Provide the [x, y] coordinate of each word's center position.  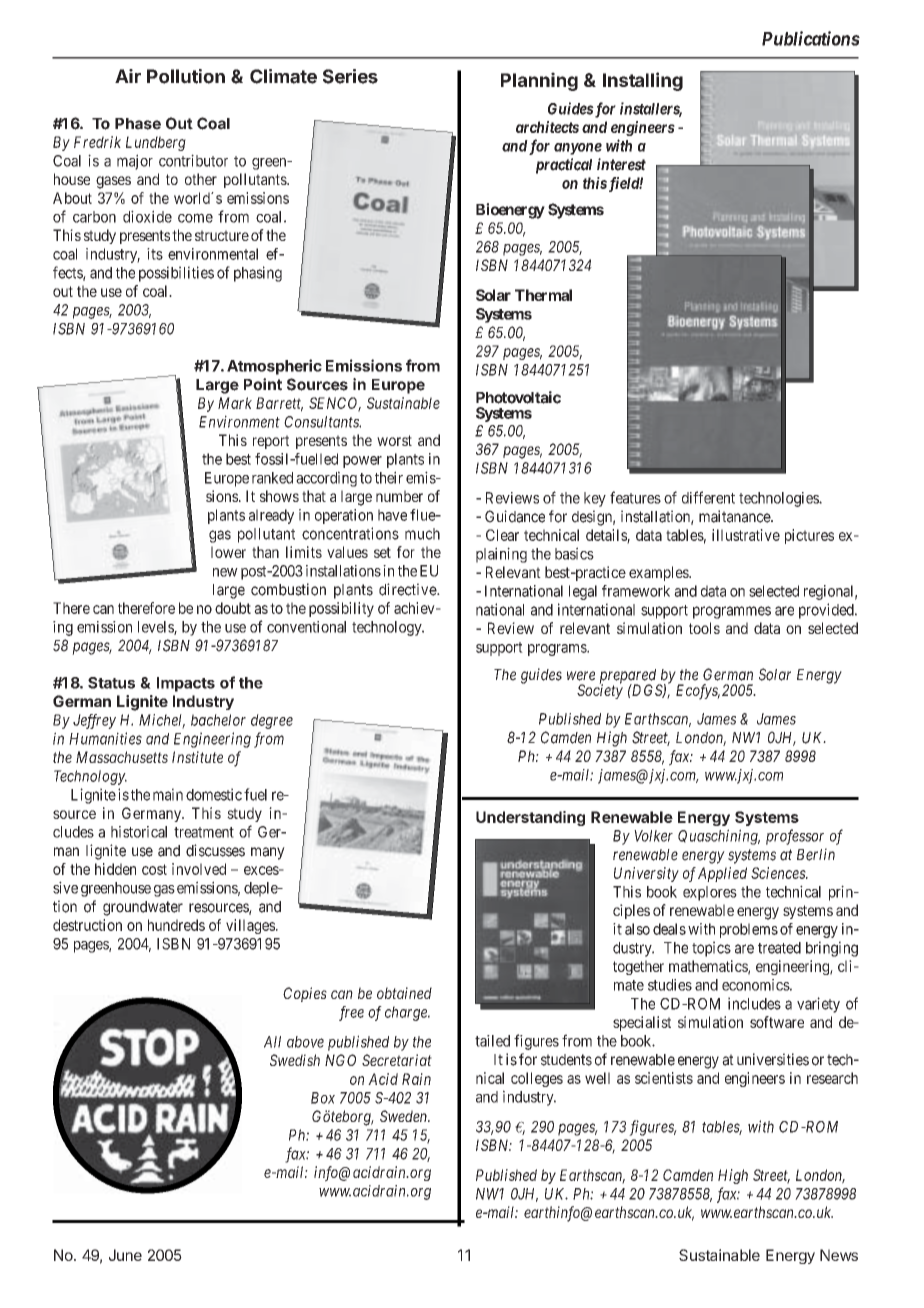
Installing [643, 81]
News [839, 1255]
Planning [539, 81]
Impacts [186, 684]
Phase [138, 124]
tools [704, 628]
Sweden [405, 1116]
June [125, 1255]
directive [408, 589]
